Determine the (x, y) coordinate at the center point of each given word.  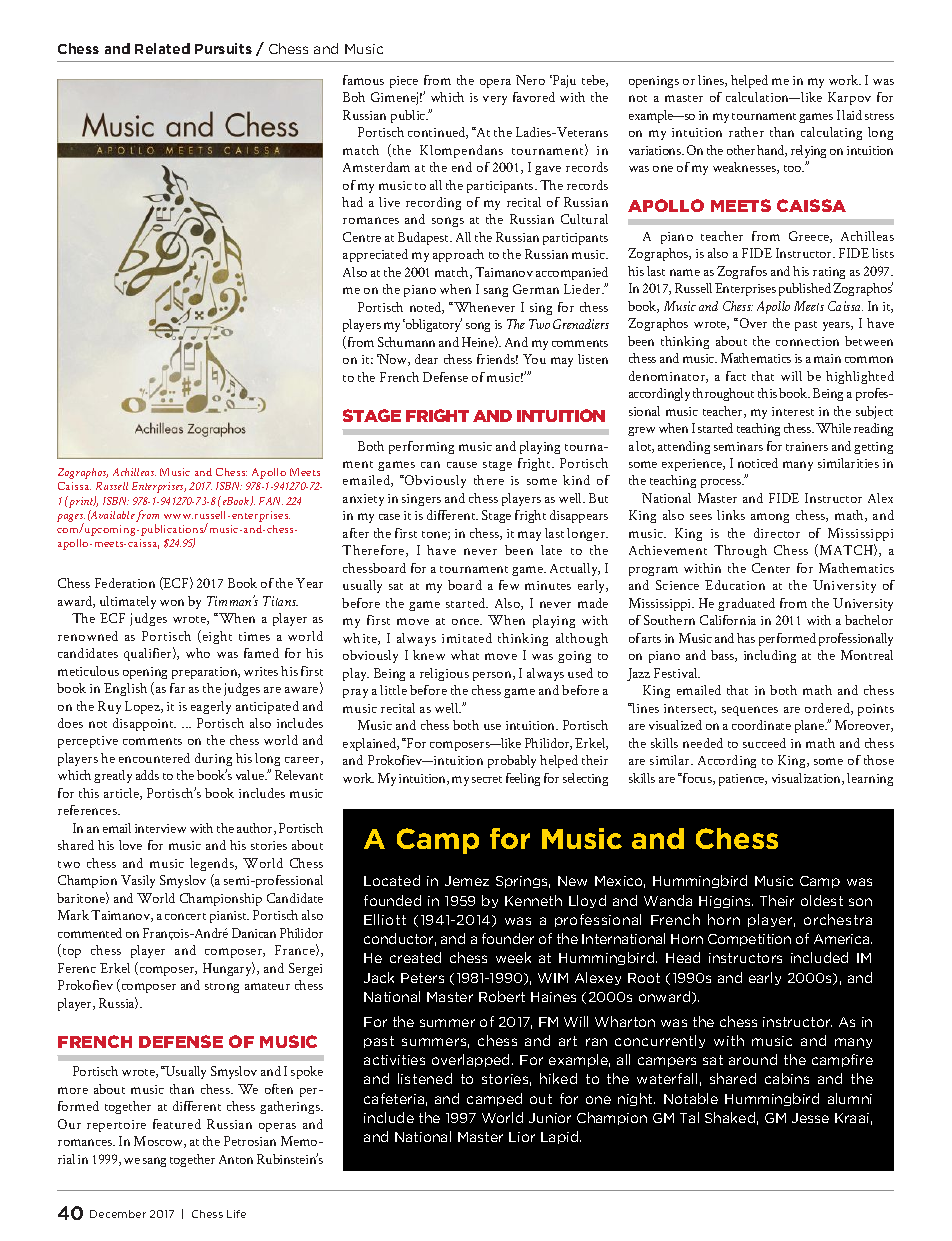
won (172, 602)
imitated (467, 638)
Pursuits (223, 48)
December (118, 1214)
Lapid (561, 1137)
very (495, 100)
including (770, 656)
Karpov (849, 98)
